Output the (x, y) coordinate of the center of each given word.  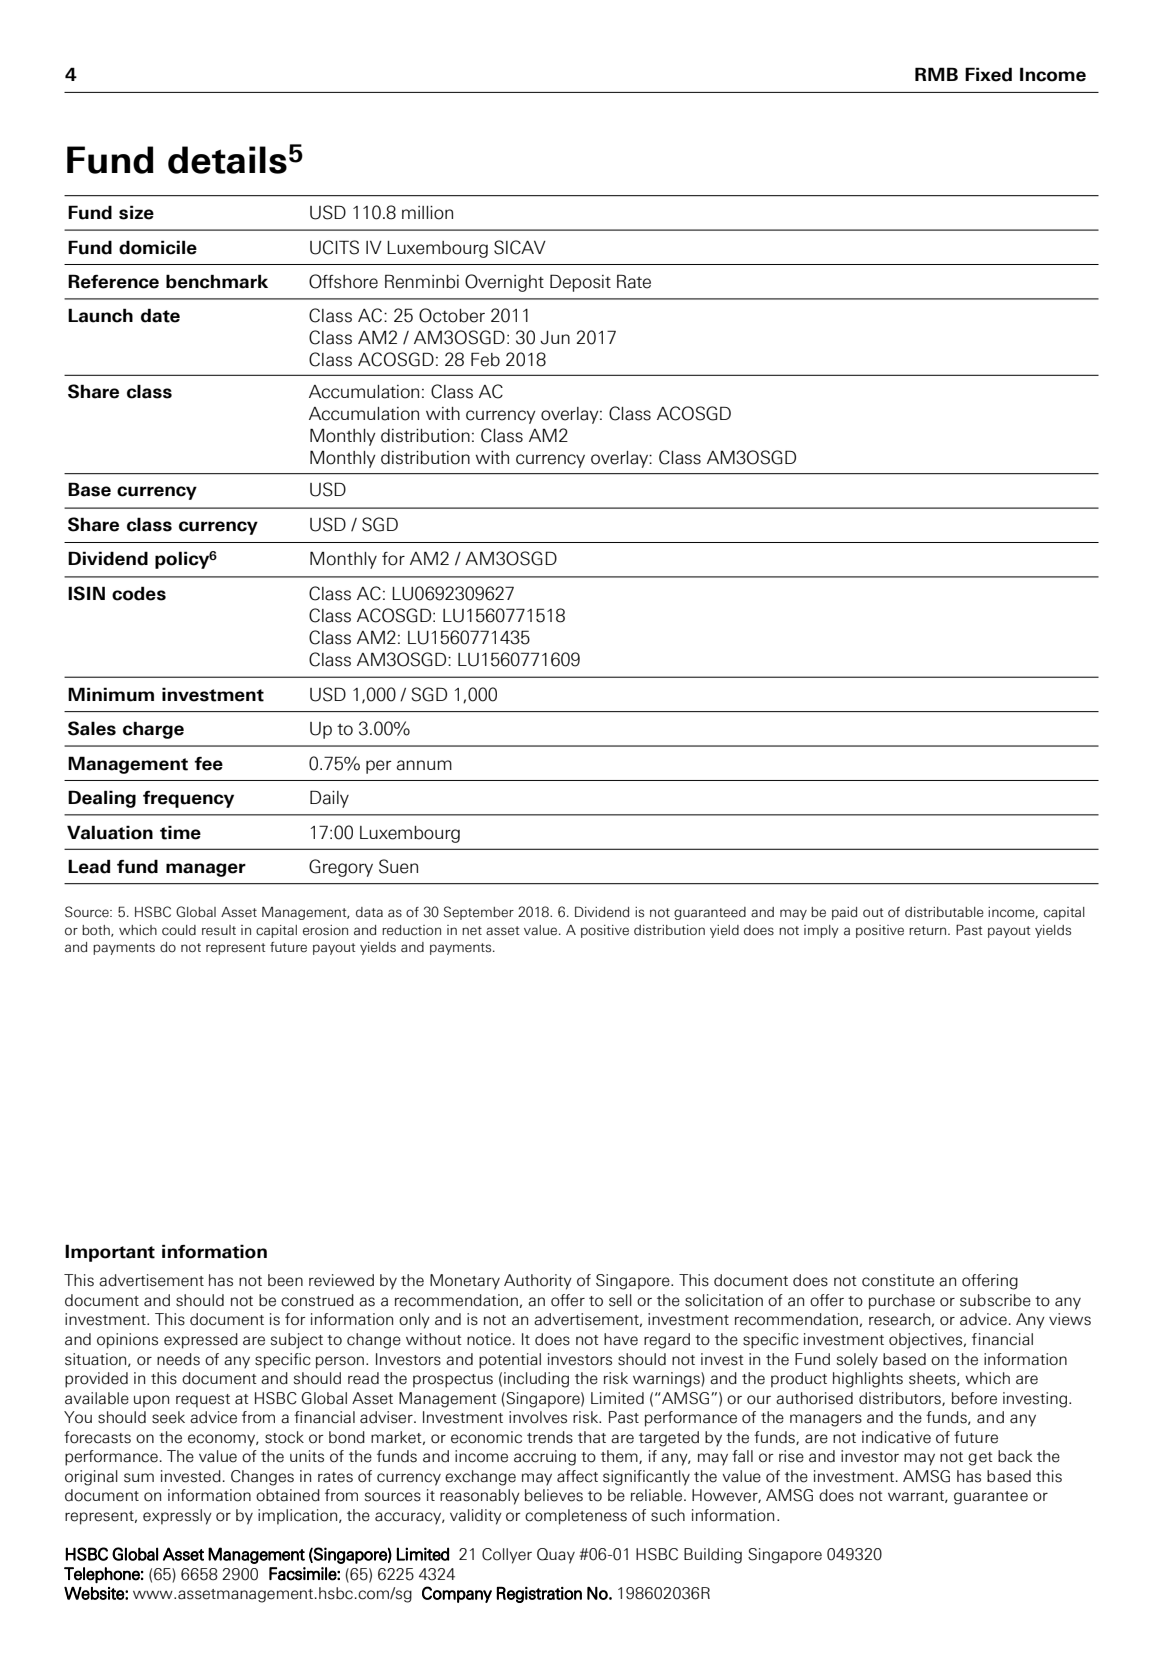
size (136, 212)
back (1015, 1456)
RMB (936, 74)
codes (139, 593)
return (927, 931)
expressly (177, 1517)
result (219, 930)
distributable (944, 912)
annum (424, 765)
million (427, 213)
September (479, 913)
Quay (556, 1556)
